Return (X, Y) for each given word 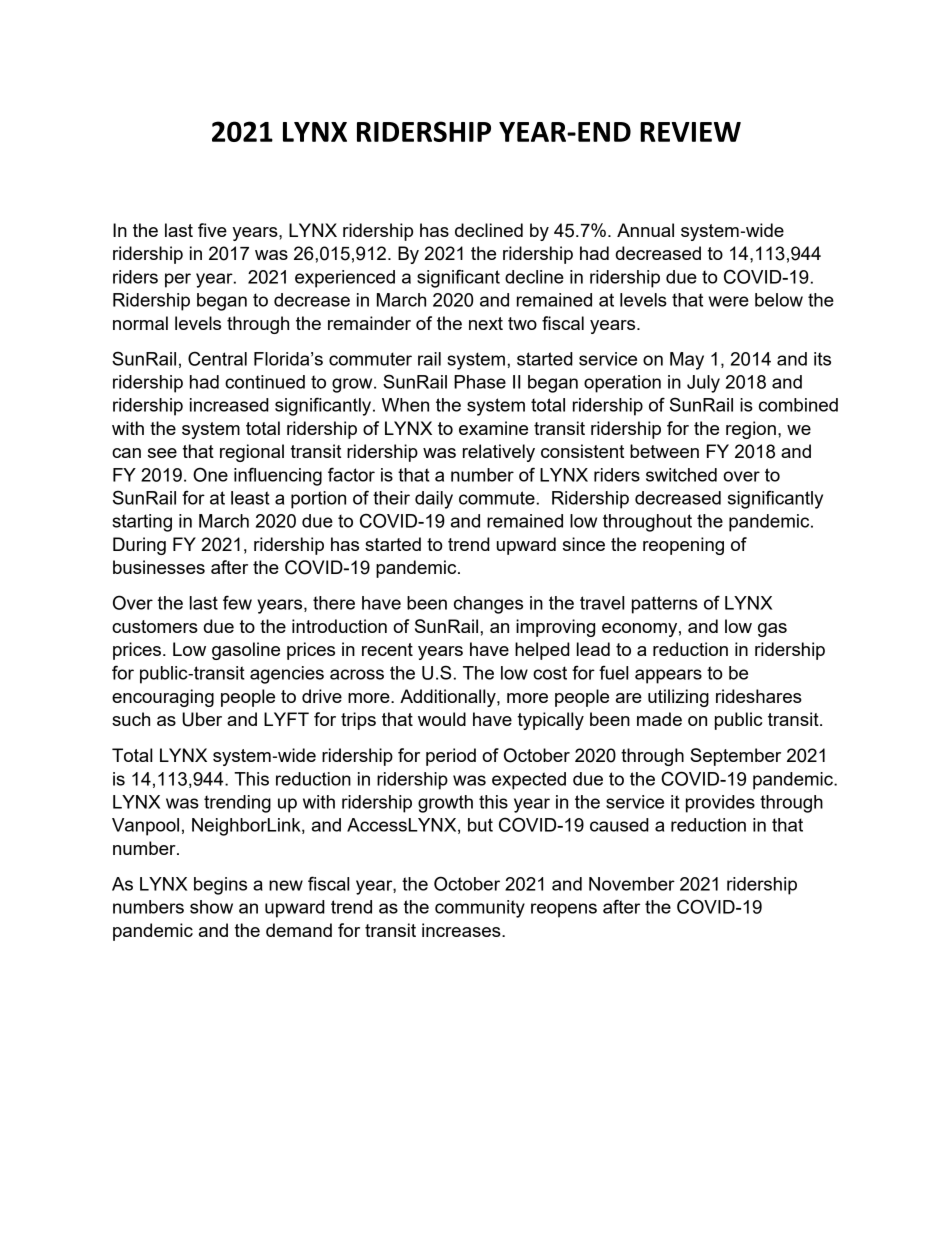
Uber (202, 719)
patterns (665, 605)
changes (488, 605)
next (486, 323)
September (735, 757)
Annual (645, 230)
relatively (499, 453)
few (237, 602)
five (212, 230)
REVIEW (690, 132)
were (728, 301)
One (210, 474)
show (211, 907)
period (451, 757)
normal (140, 323)
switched (681, 475)
